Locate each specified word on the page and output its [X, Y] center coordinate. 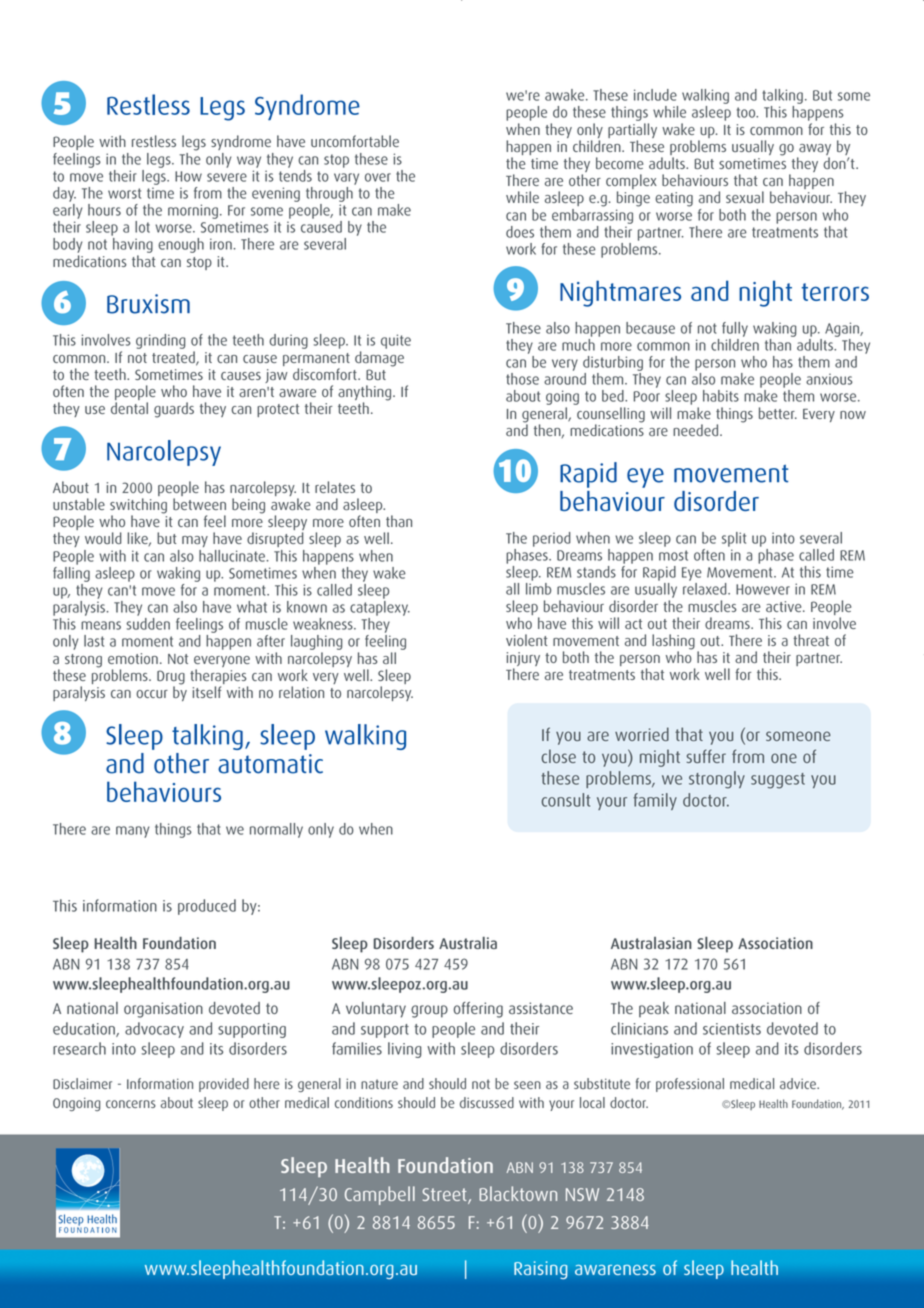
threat [811, 640]
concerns [131, 1104]
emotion [133, 658]
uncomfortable [355, 141]
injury [523, 660]
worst [124, 193]
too [747, 112]
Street [445, 1196]
